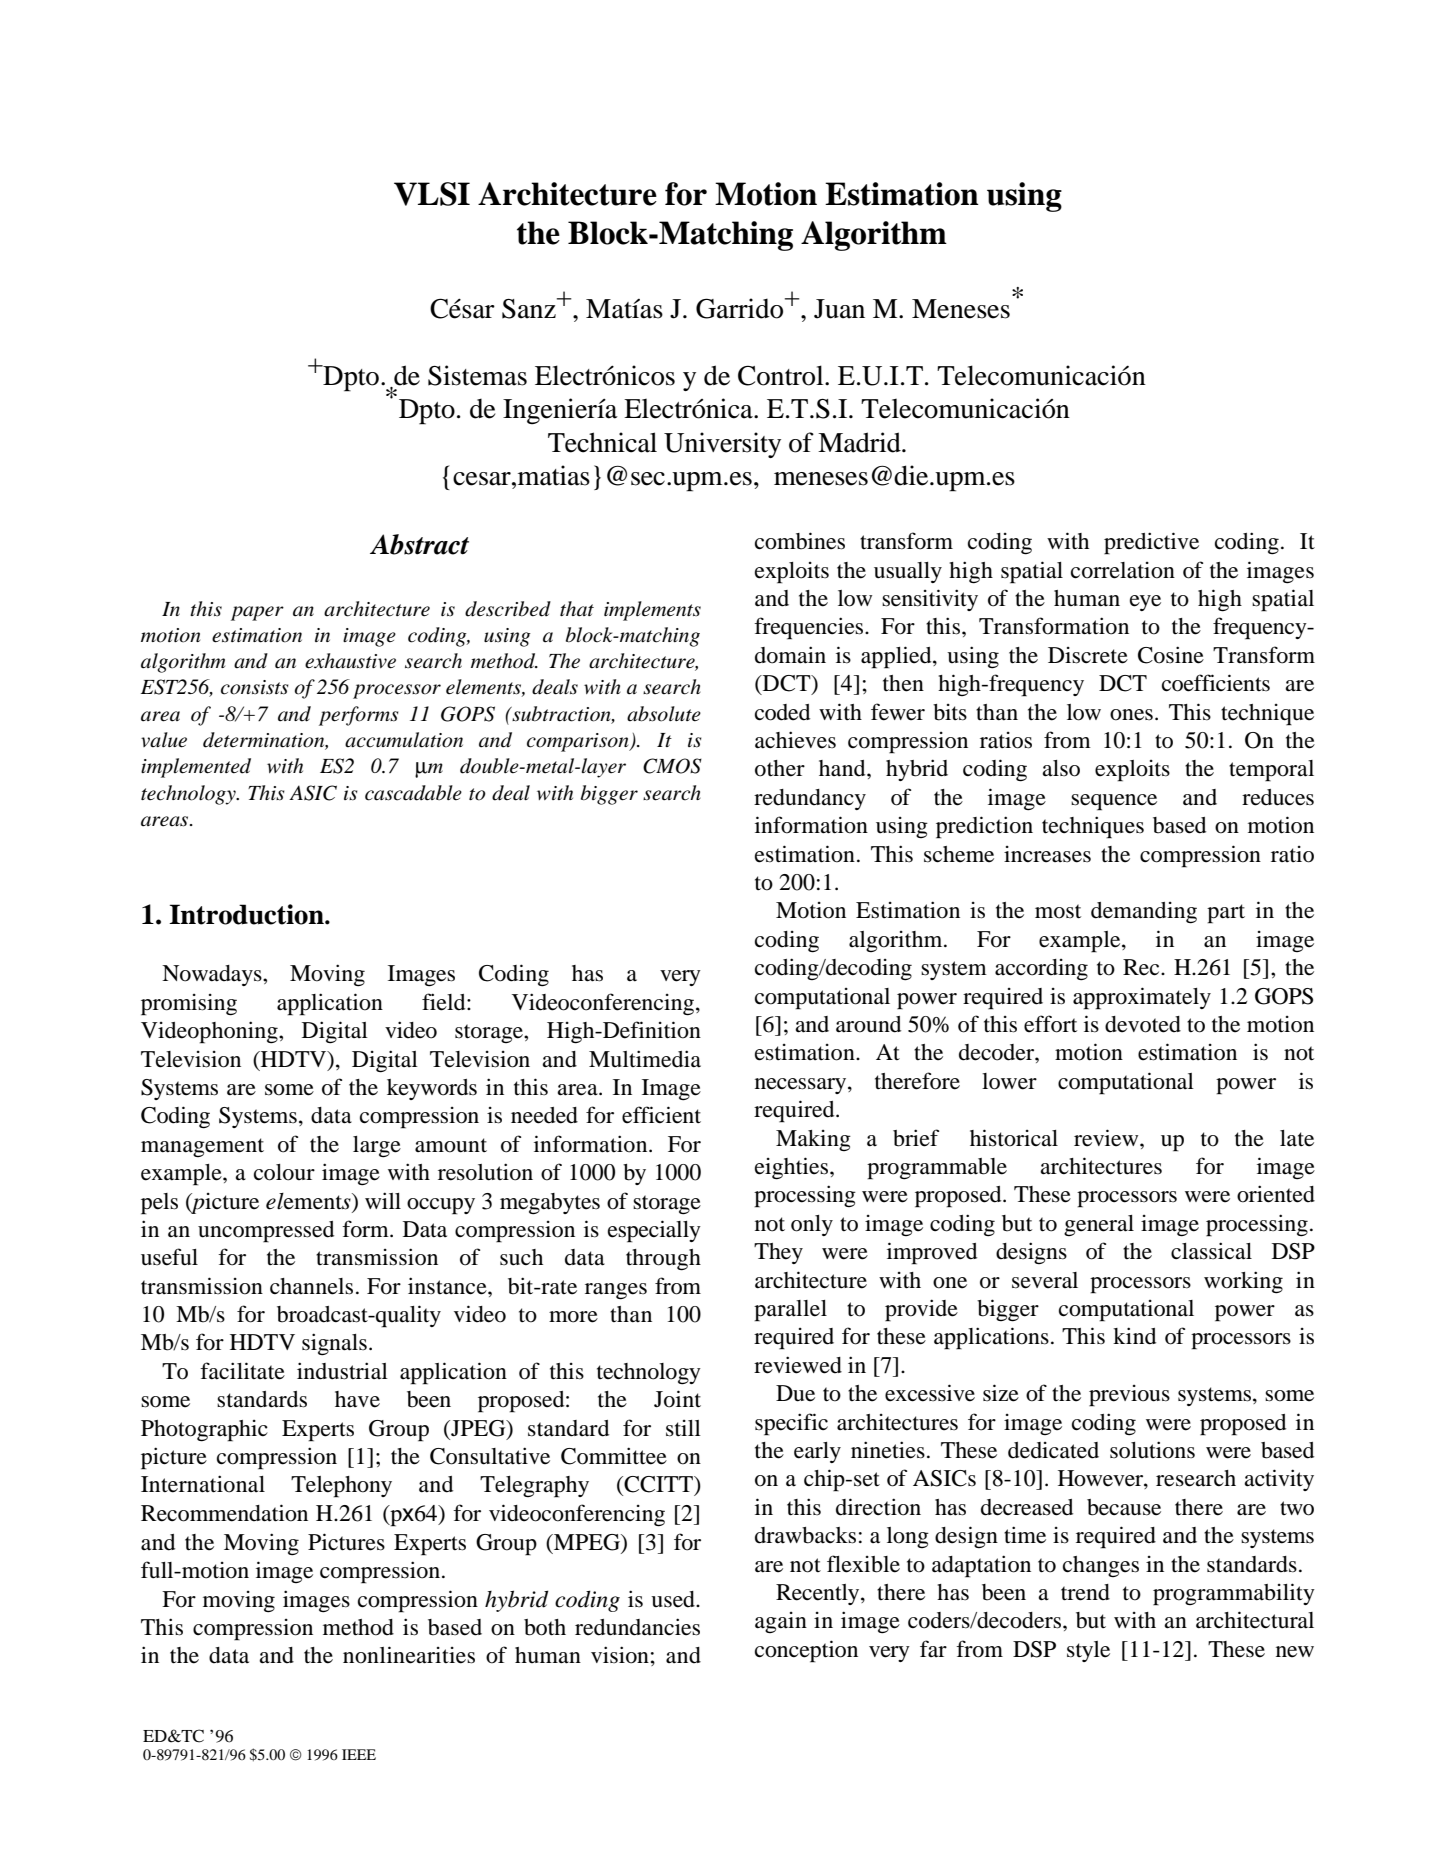 This screenshot has width=1449, height=1875. Describe the element at coordinates (790, 1311) in the screenshot. I see `parallel` at that location.
